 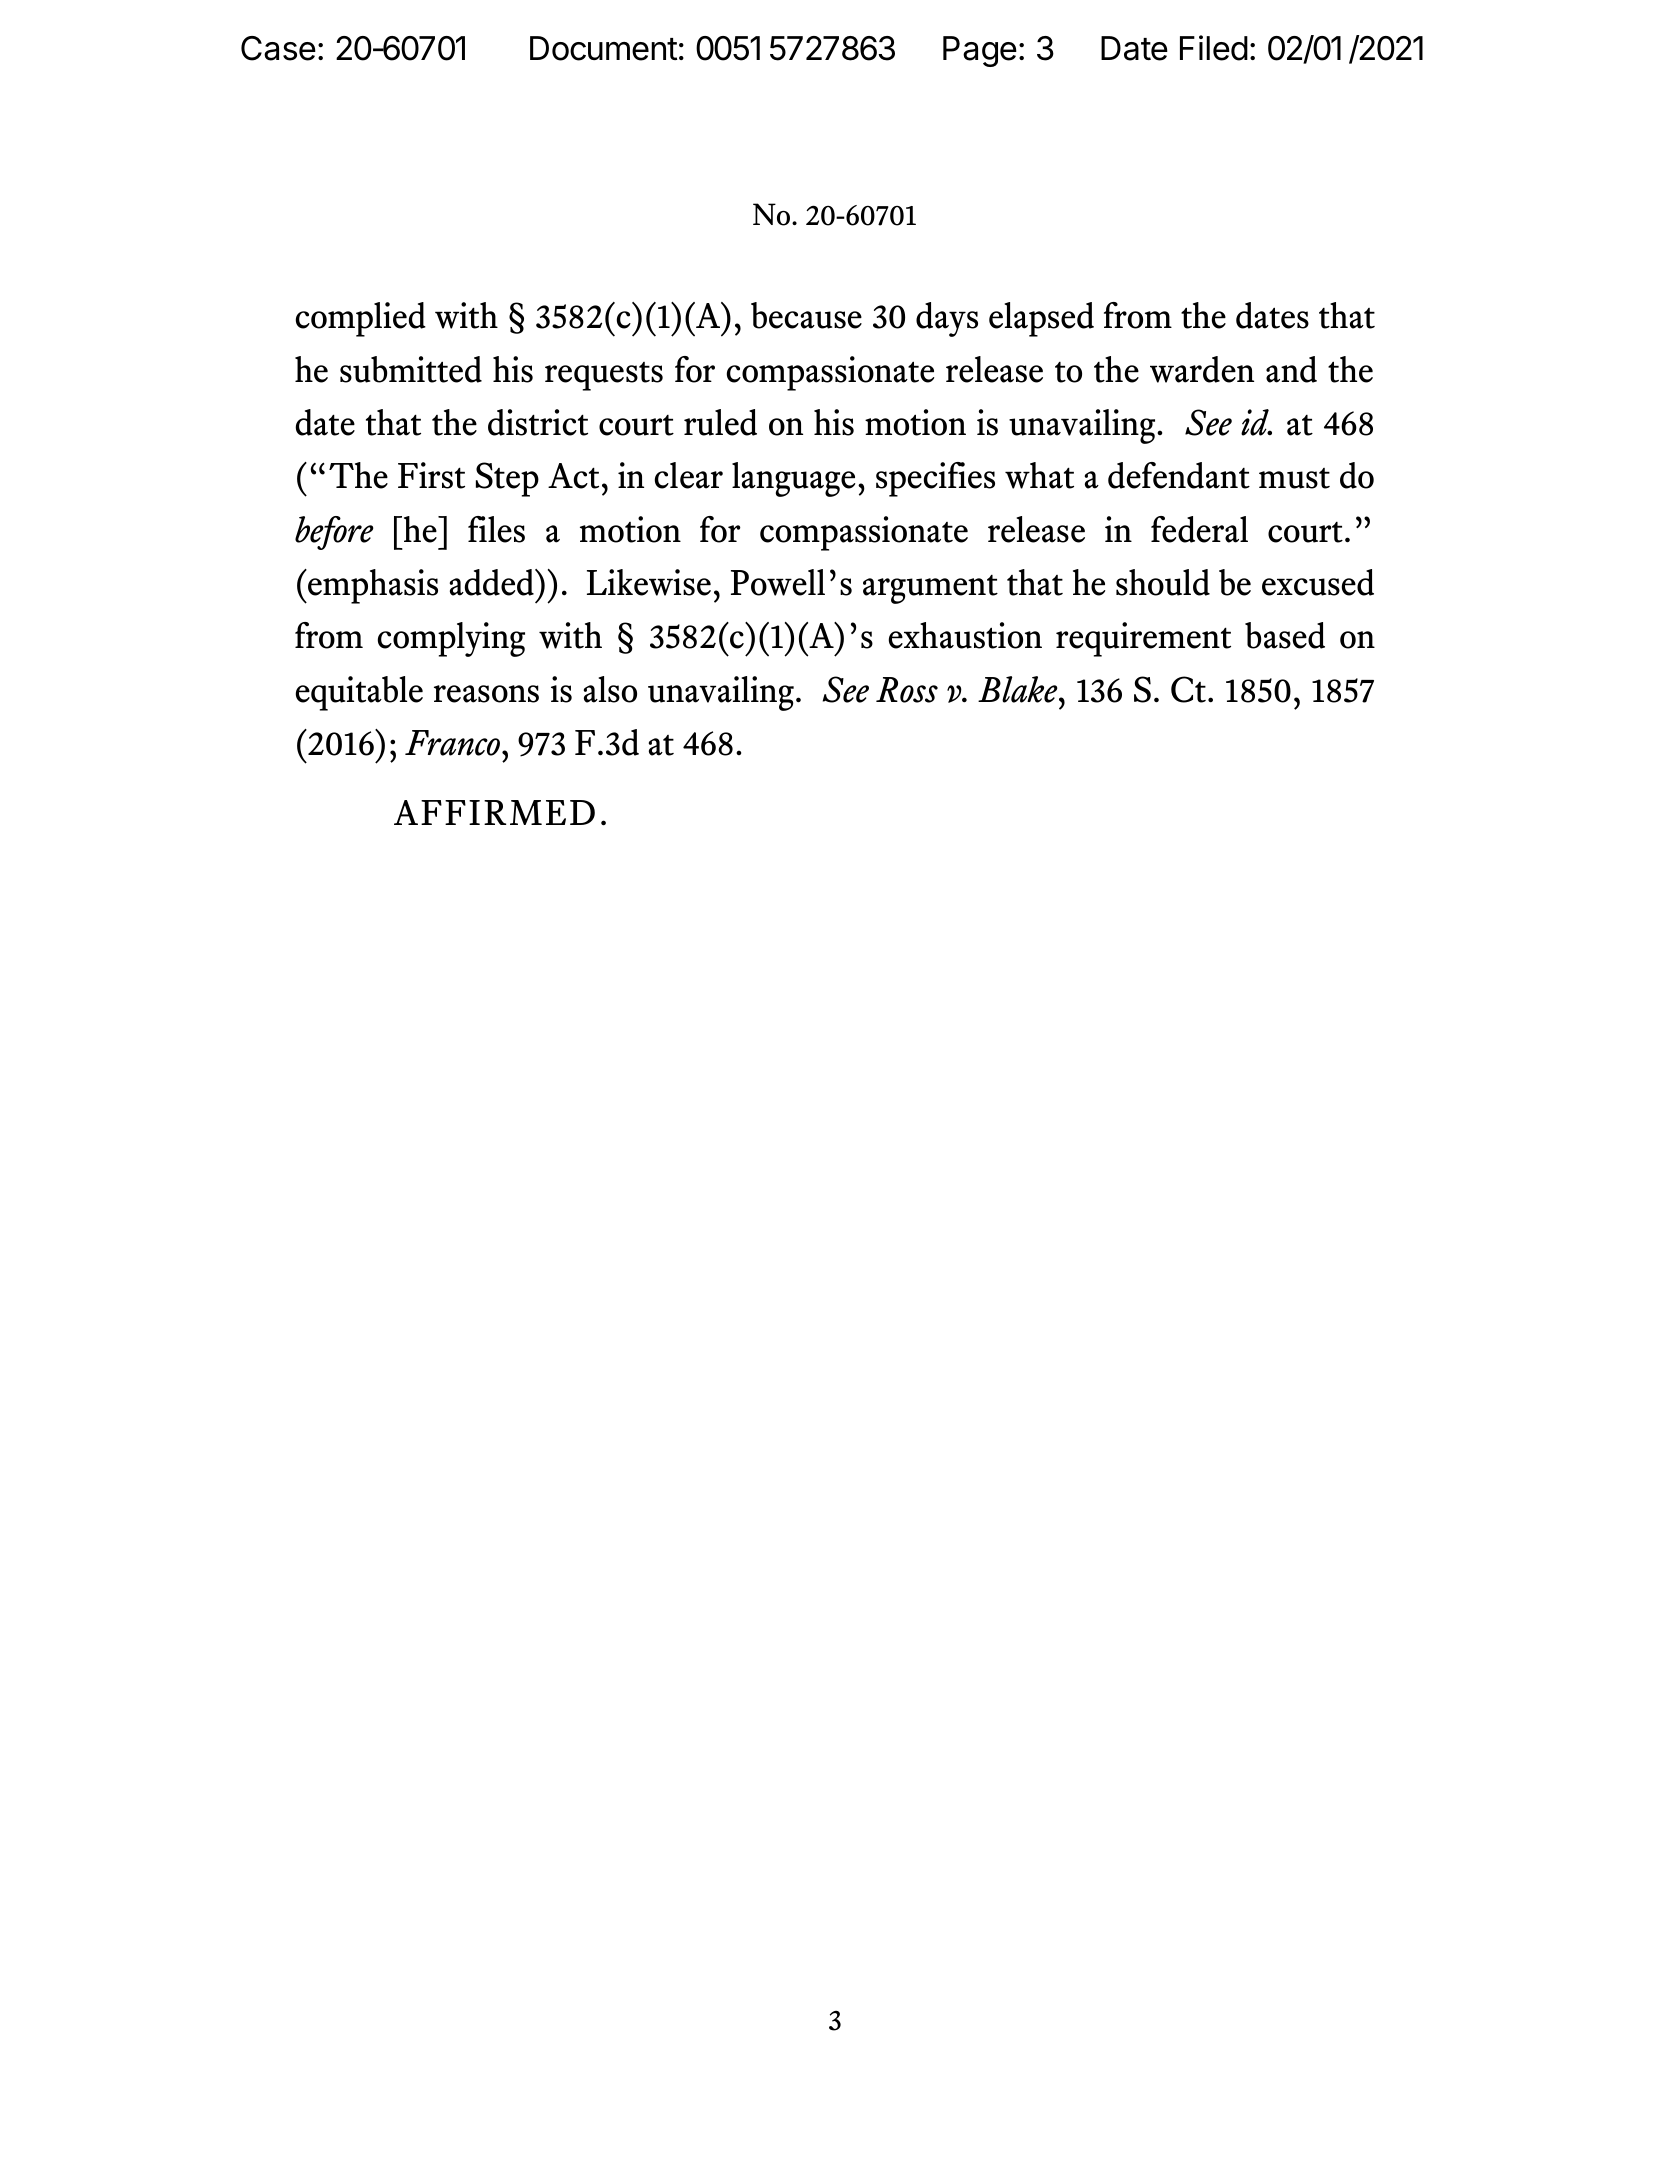 I want to click on AFFIRMED, so click(x=494, y=812).
